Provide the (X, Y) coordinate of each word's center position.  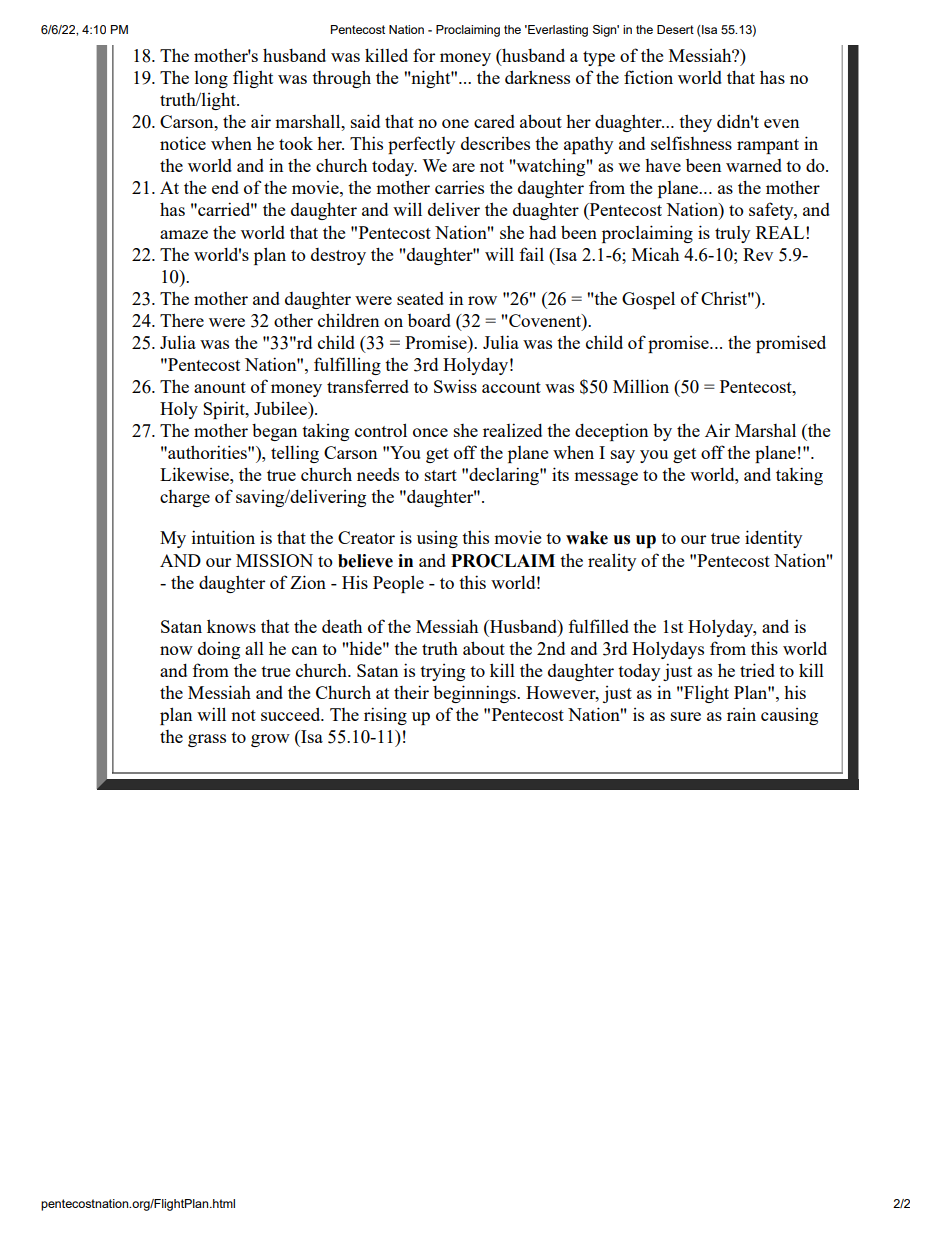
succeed (292, 714)
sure (686, 716)
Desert (675, 29)
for (424, 55)
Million (641, 386)
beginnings (475, 694)
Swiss (455, 386)
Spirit (225, 410)
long (211, 79)
